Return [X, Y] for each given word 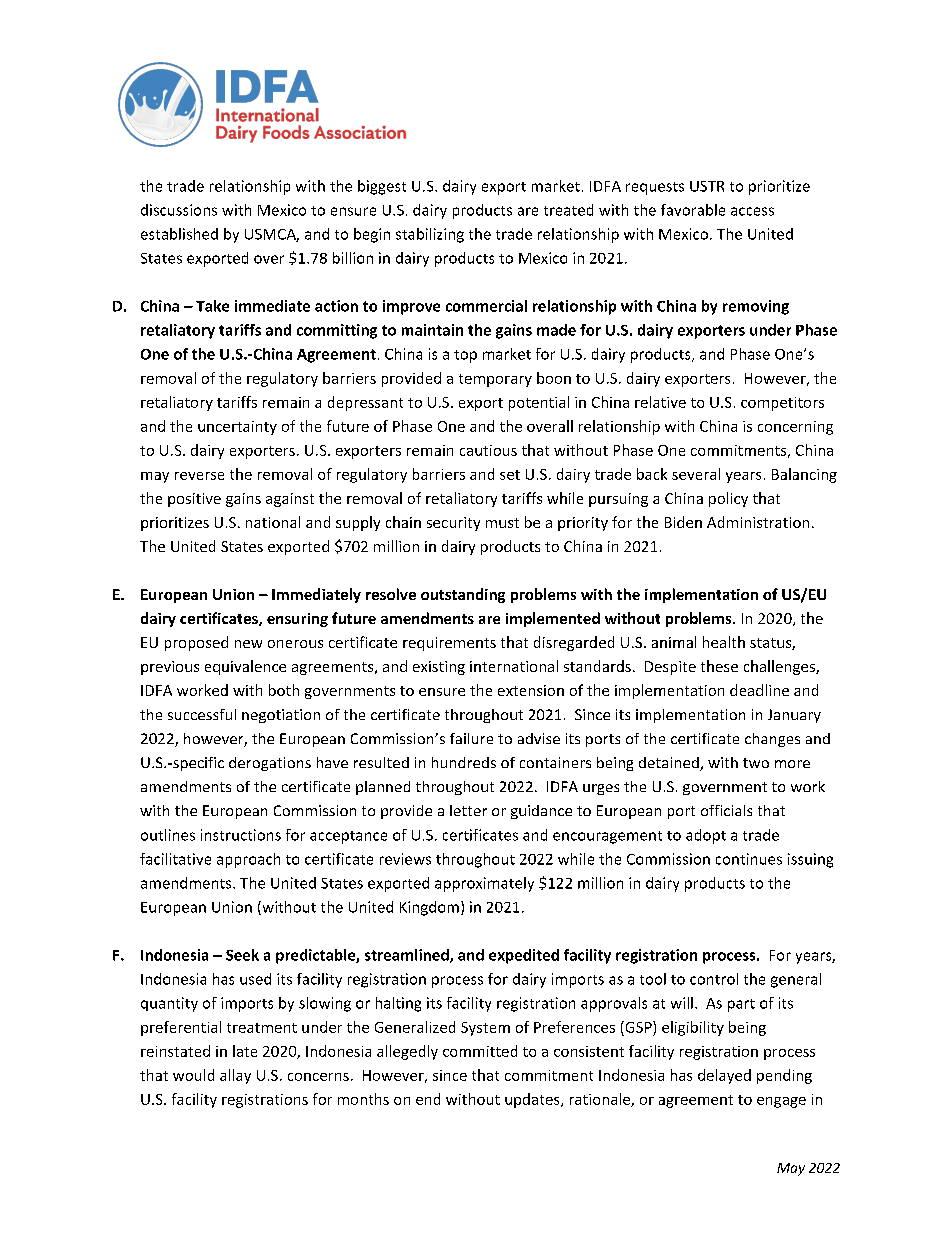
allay [235, 1076]
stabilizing [430, 235]
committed [480, 1051]
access [752, 211]
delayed [724, 1076]
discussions [179, 210]
